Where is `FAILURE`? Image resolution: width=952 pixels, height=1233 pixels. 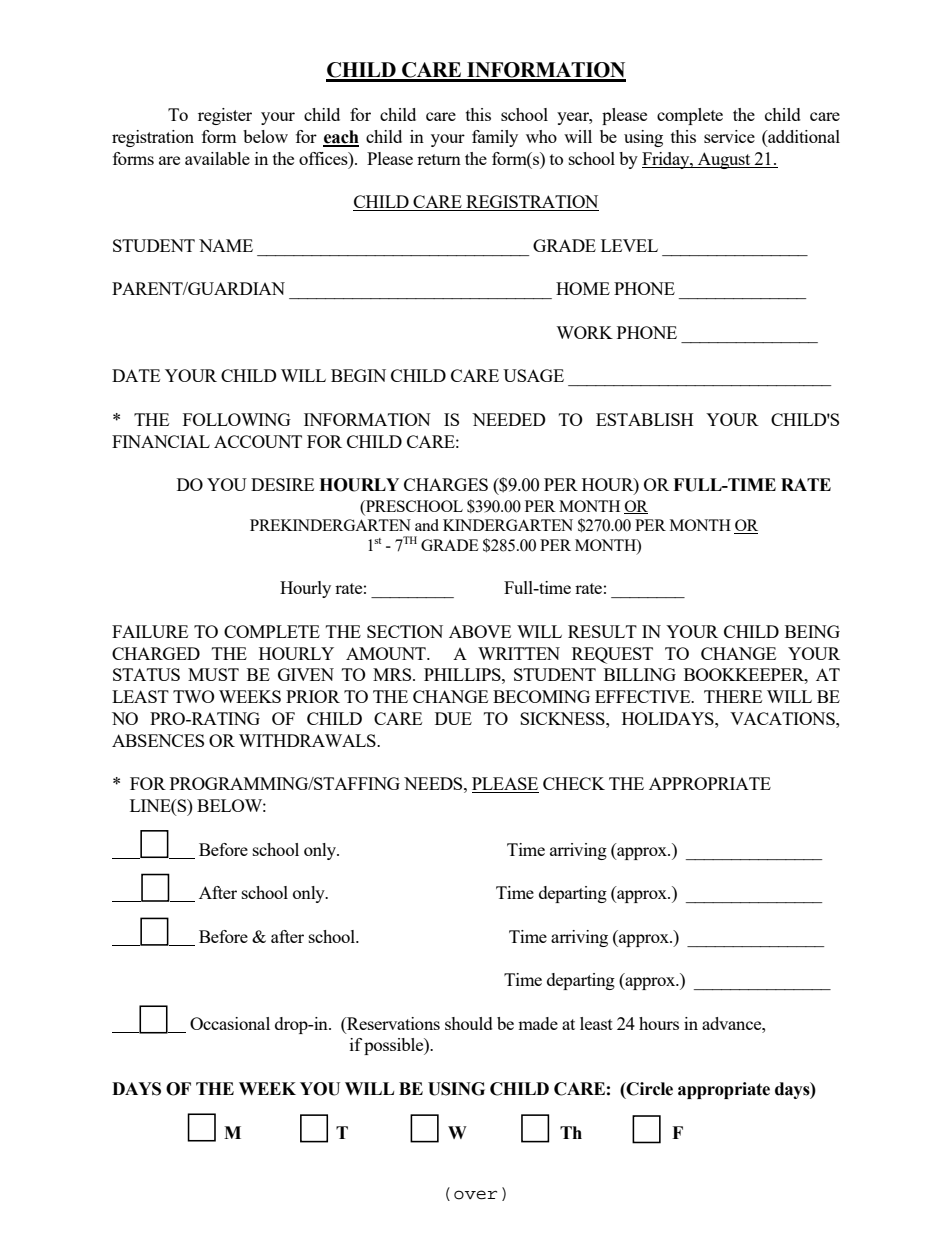 FAILURE is located at coordinates (150, 631).
